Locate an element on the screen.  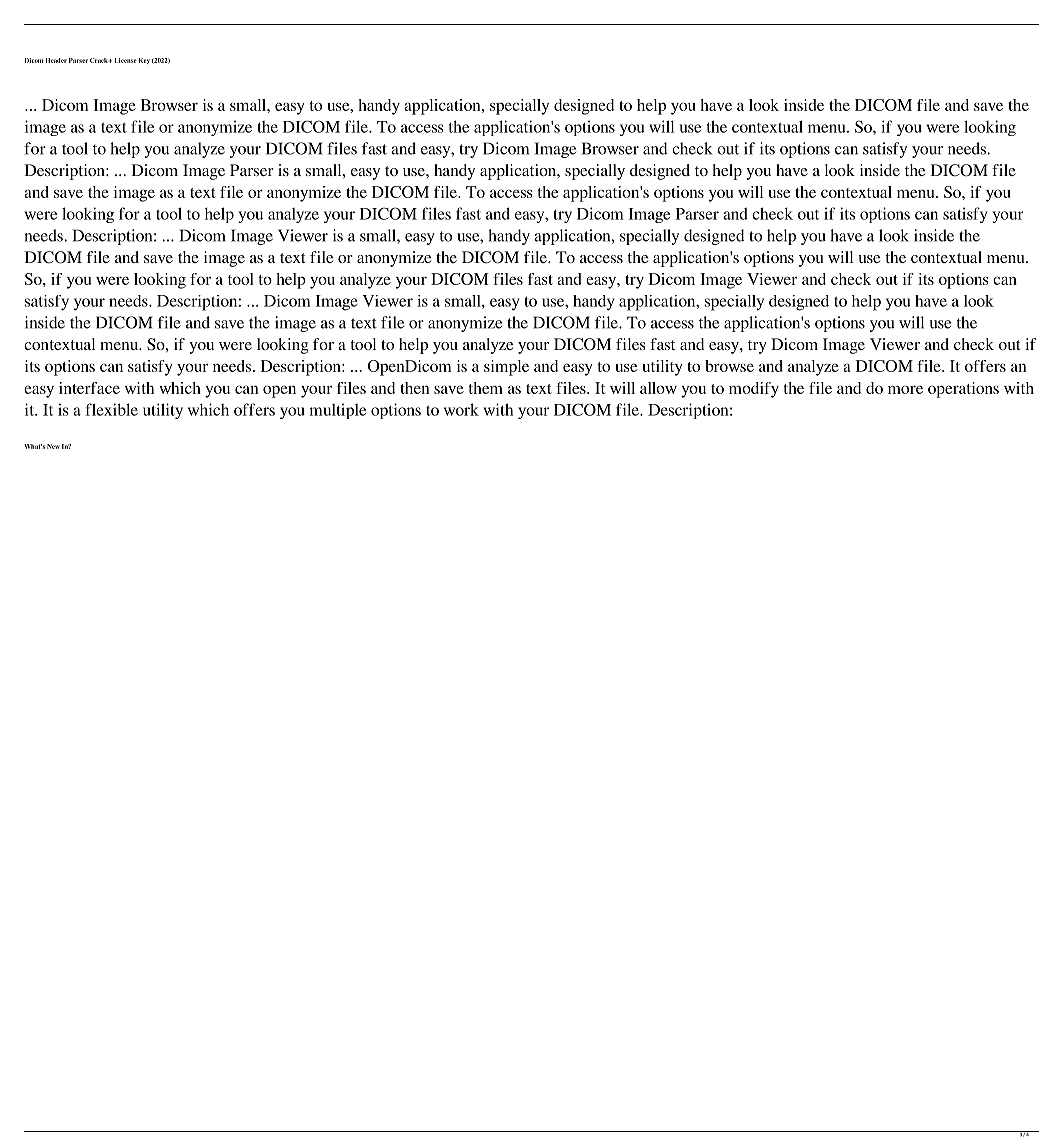
work is located at coordinates (461, 409).
